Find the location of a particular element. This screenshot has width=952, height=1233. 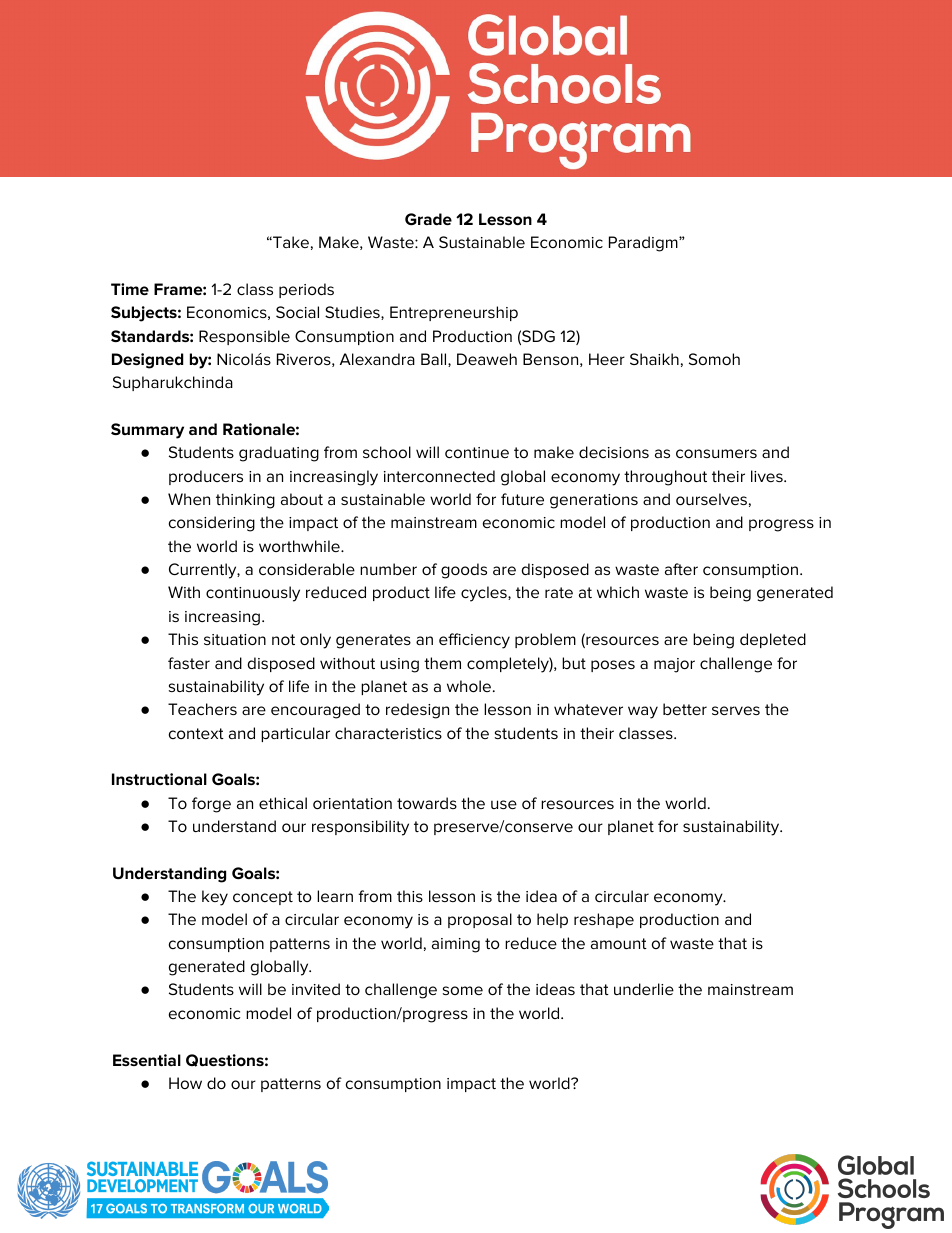

Time is located at coordinates (130, 289).
